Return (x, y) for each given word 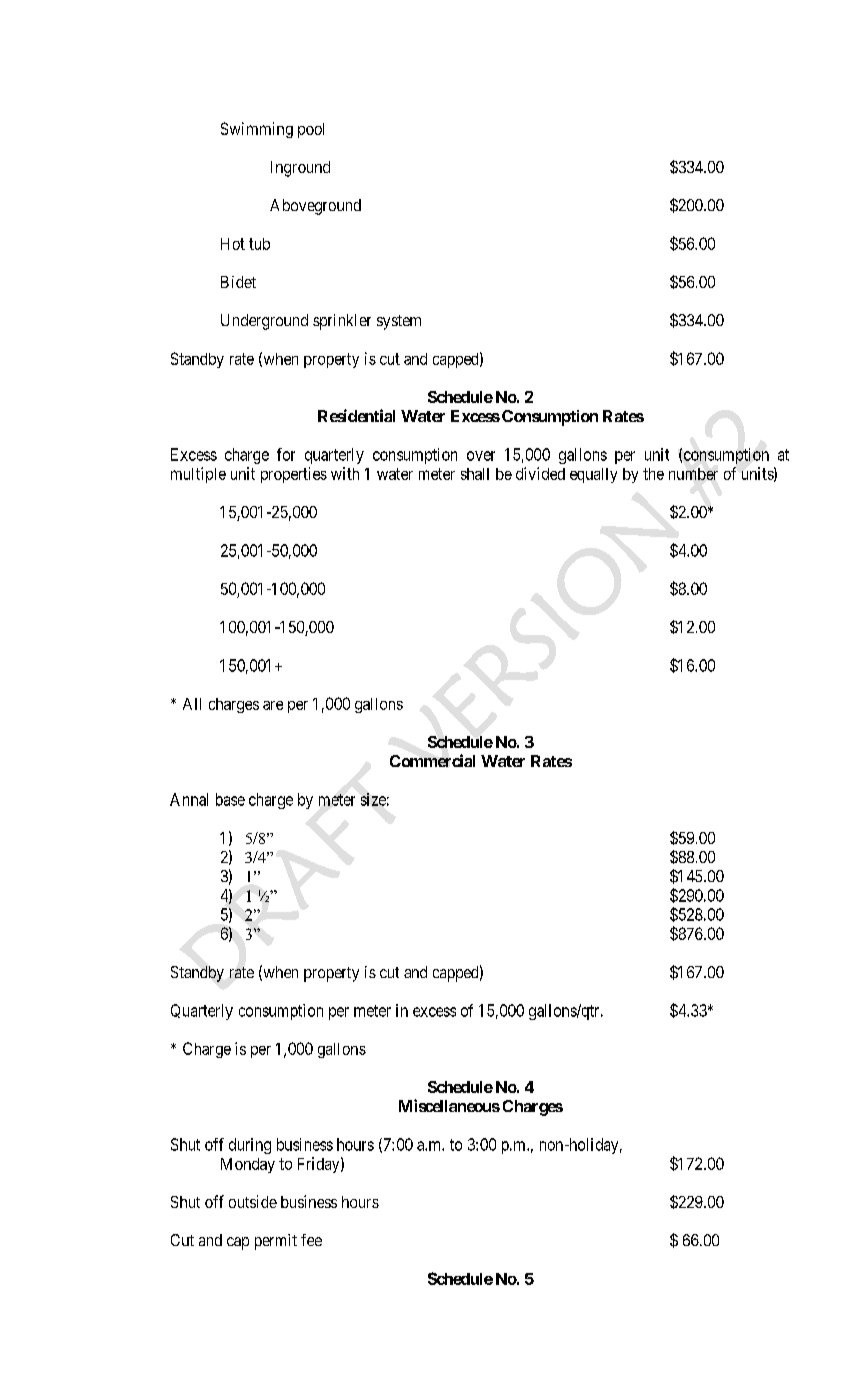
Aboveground (315, 207)
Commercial (432, 760)
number (693, 474)
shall (475, 474)
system (399, 322)
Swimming (257, 130)
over (481, 456)
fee (311, 1240)
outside (253, 1201)
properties (294, 475)
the (653, 474)
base (230, 799)
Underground (264, 322)
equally (593, 475)
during (250, 1146)
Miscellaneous (449, 1105)
